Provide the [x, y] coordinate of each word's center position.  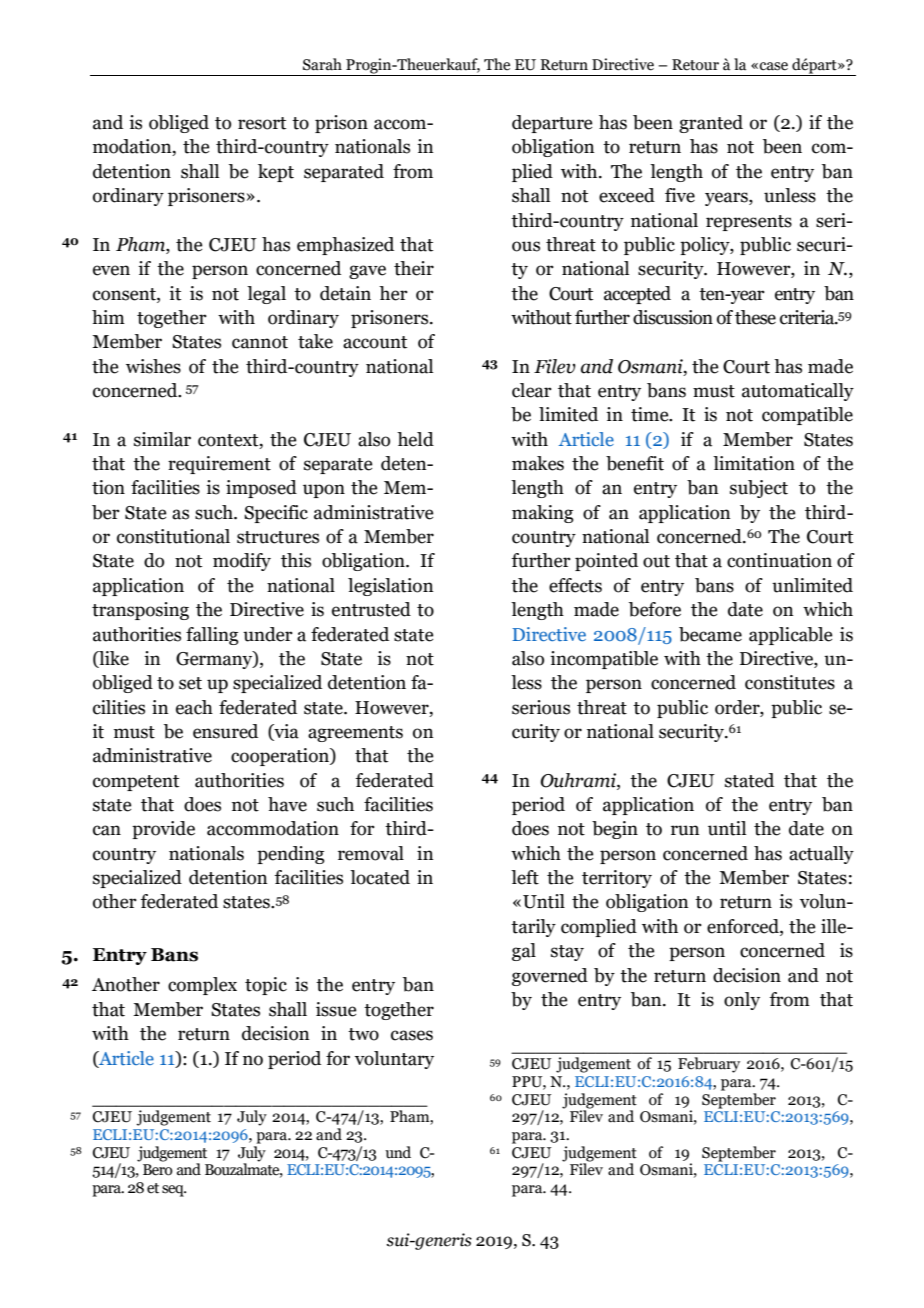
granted [711, 124]
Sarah [322, 64]
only [742, 1001]
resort [262, 123]
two [363, 1034]
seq [174, 1191]
